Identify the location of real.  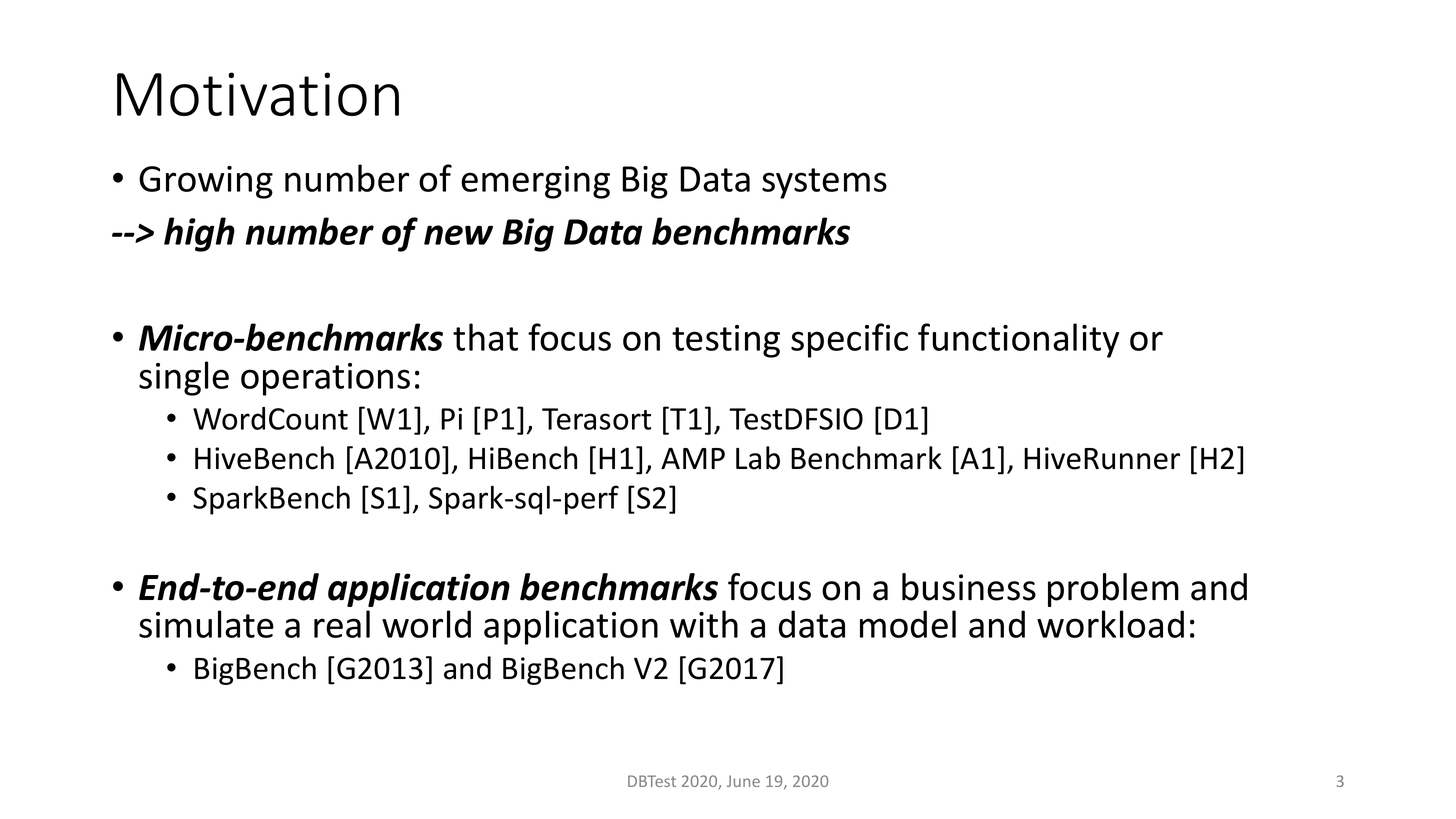
(342, 624).
